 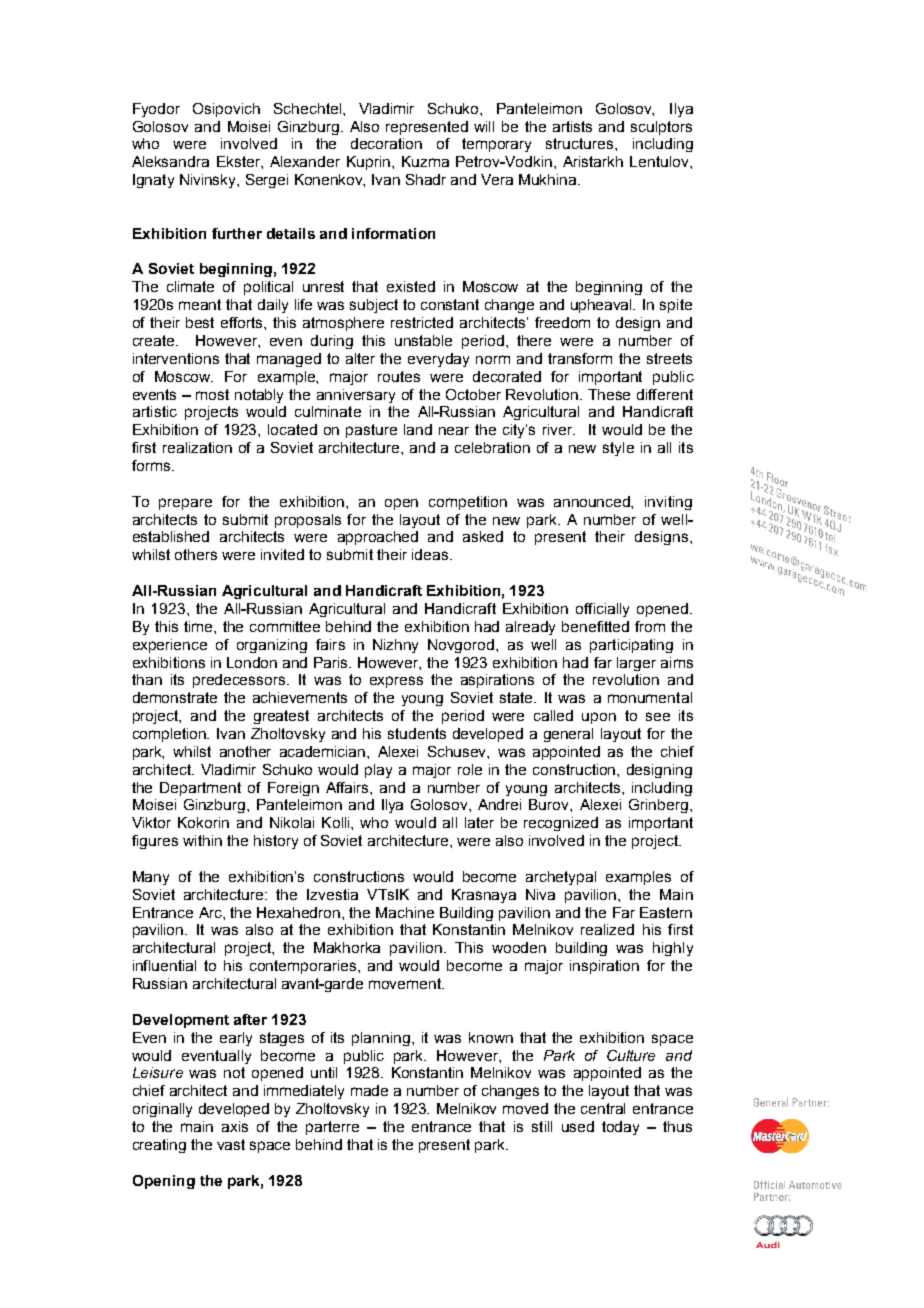 I want to click on decoration, so click(x=386, y=143).
